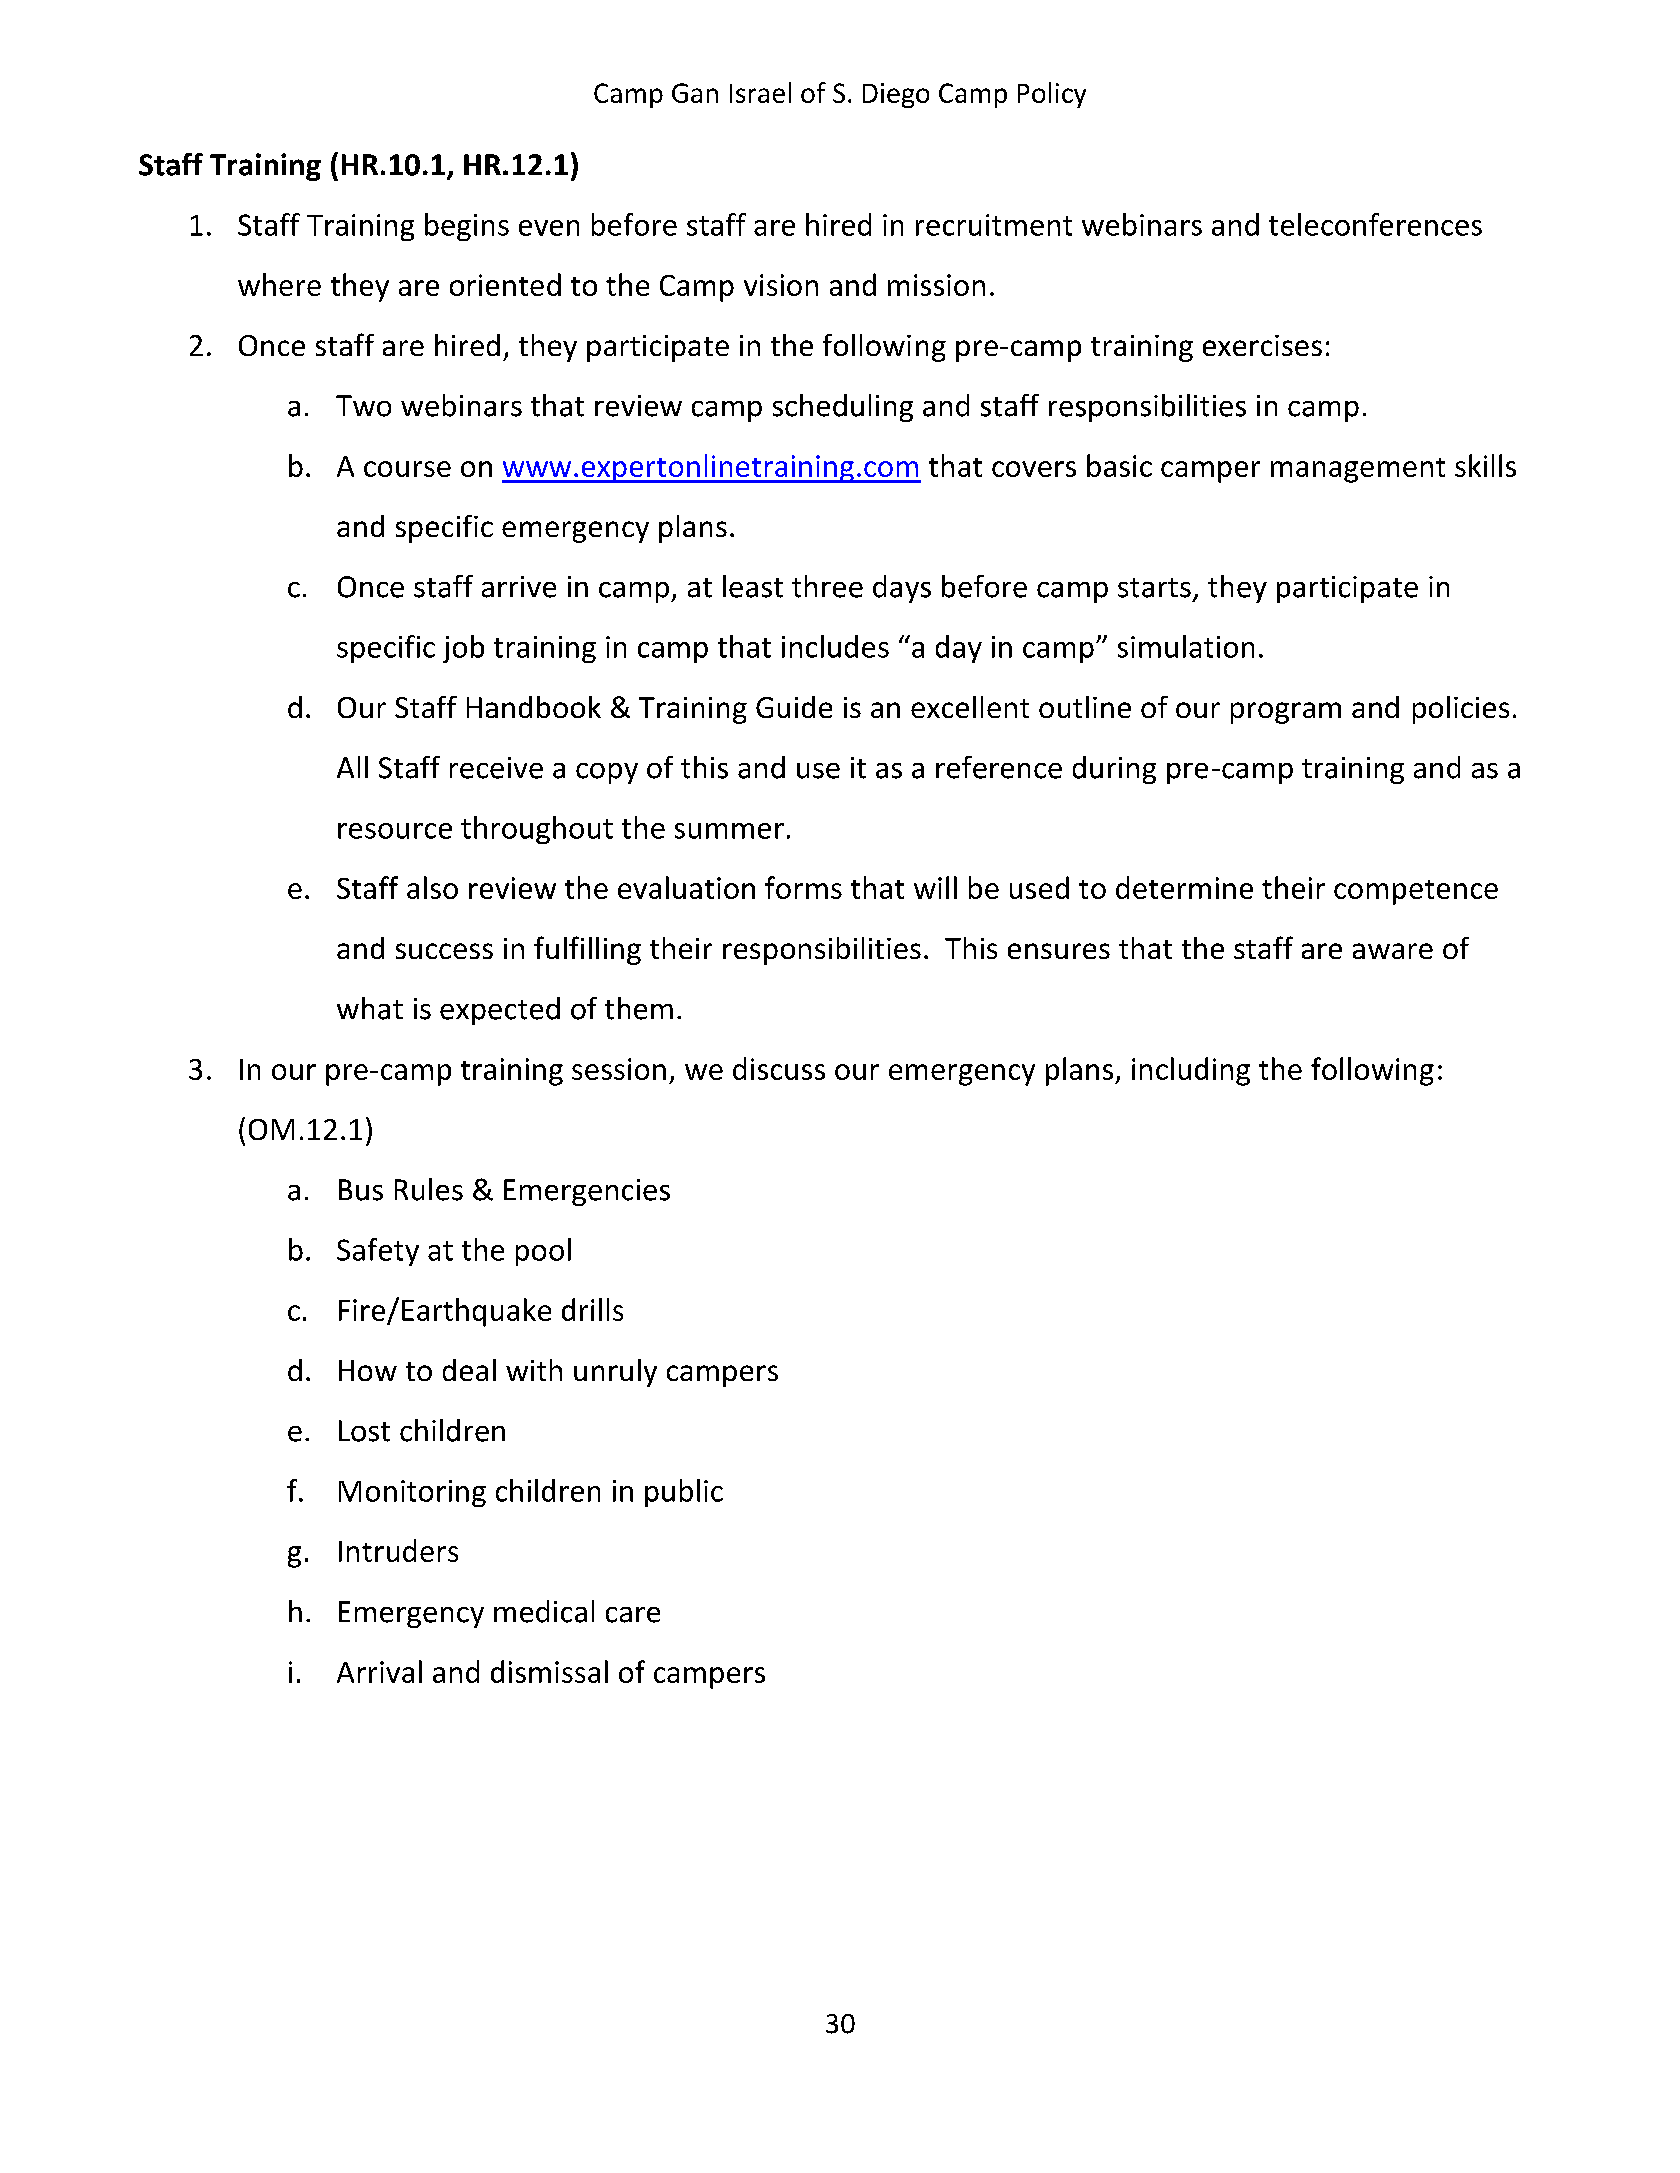 The image size is (1680, 2173). I want to click on discuss, so click(779, 1068).
